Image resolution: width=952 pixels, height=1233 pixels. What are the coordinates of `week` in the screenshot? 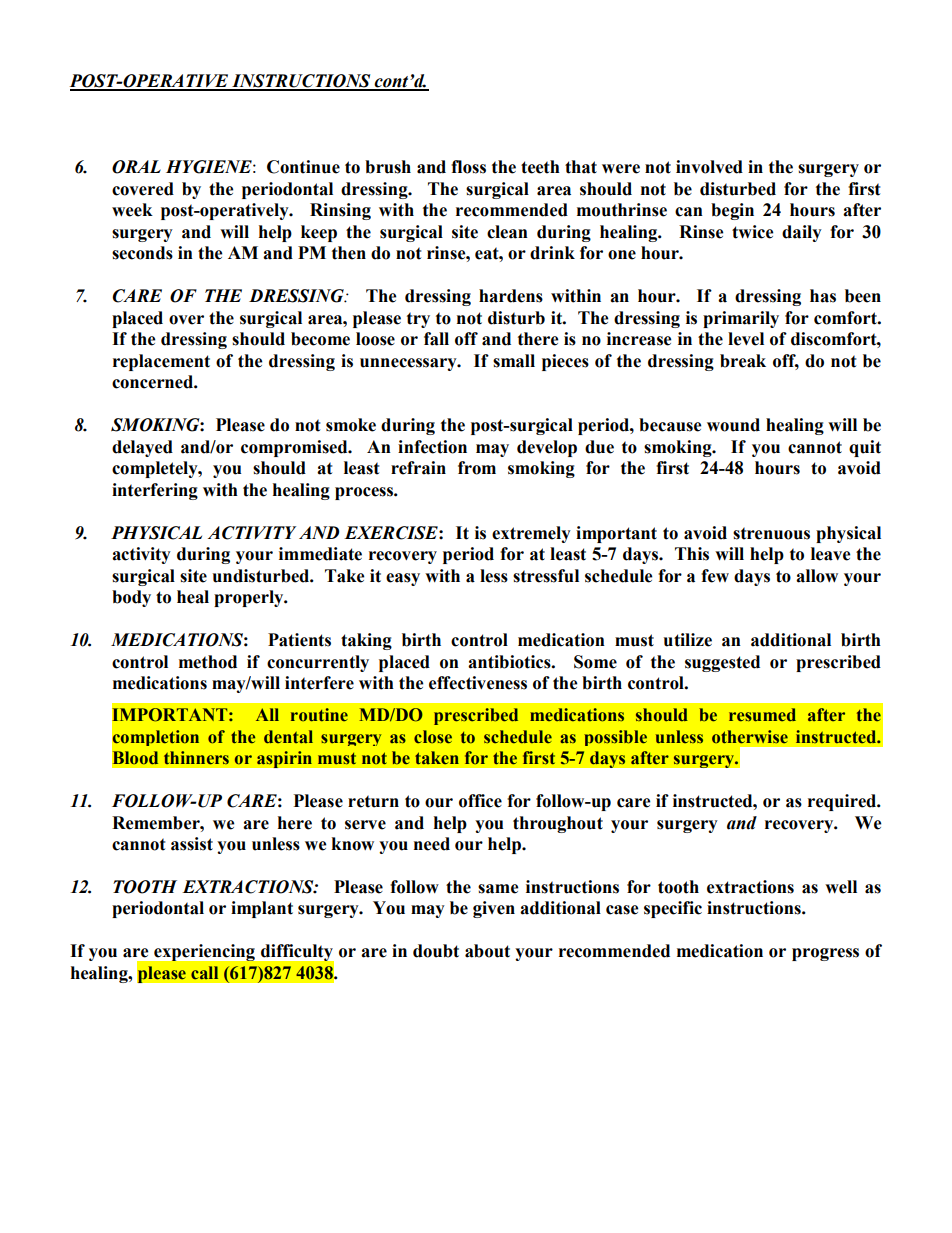 It's located at (132, 210).
